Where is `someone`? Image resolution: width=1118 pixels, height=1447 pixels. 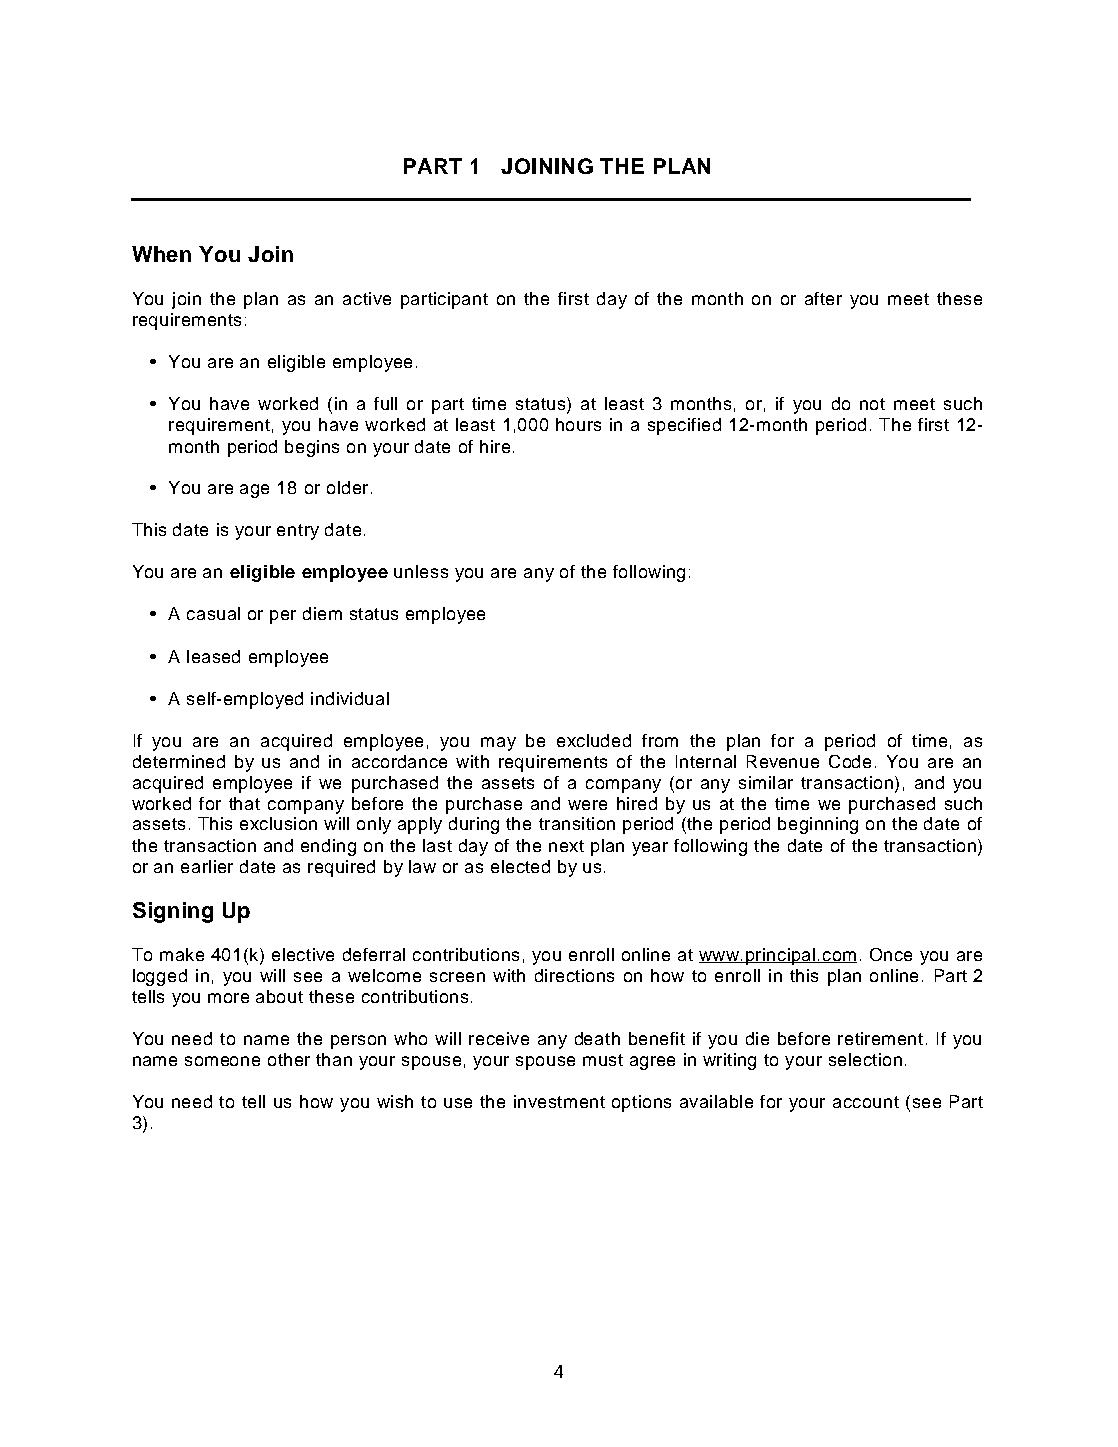
someone is located at coordinates (222, 1061).
